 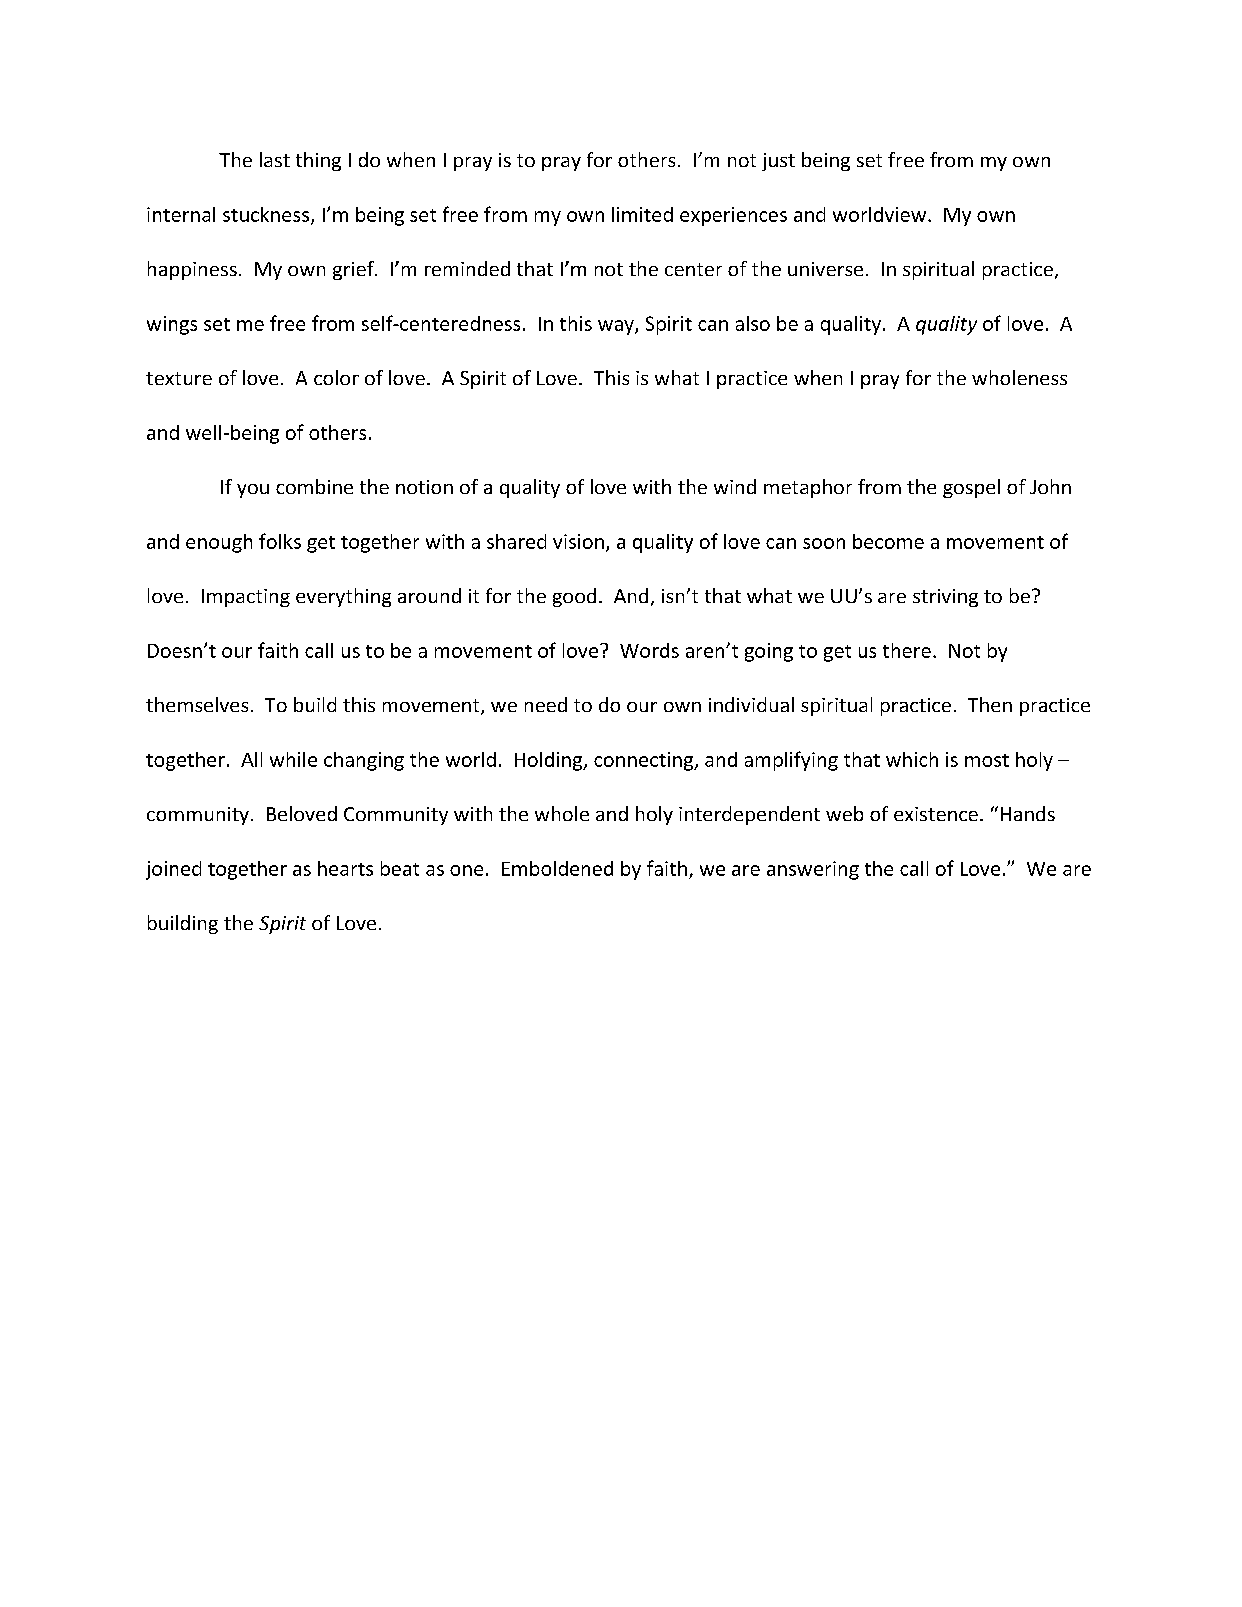 What do you see at coordinates (253, 491) in the screenshot?
I see `you` at bounding box center [253, 491].
